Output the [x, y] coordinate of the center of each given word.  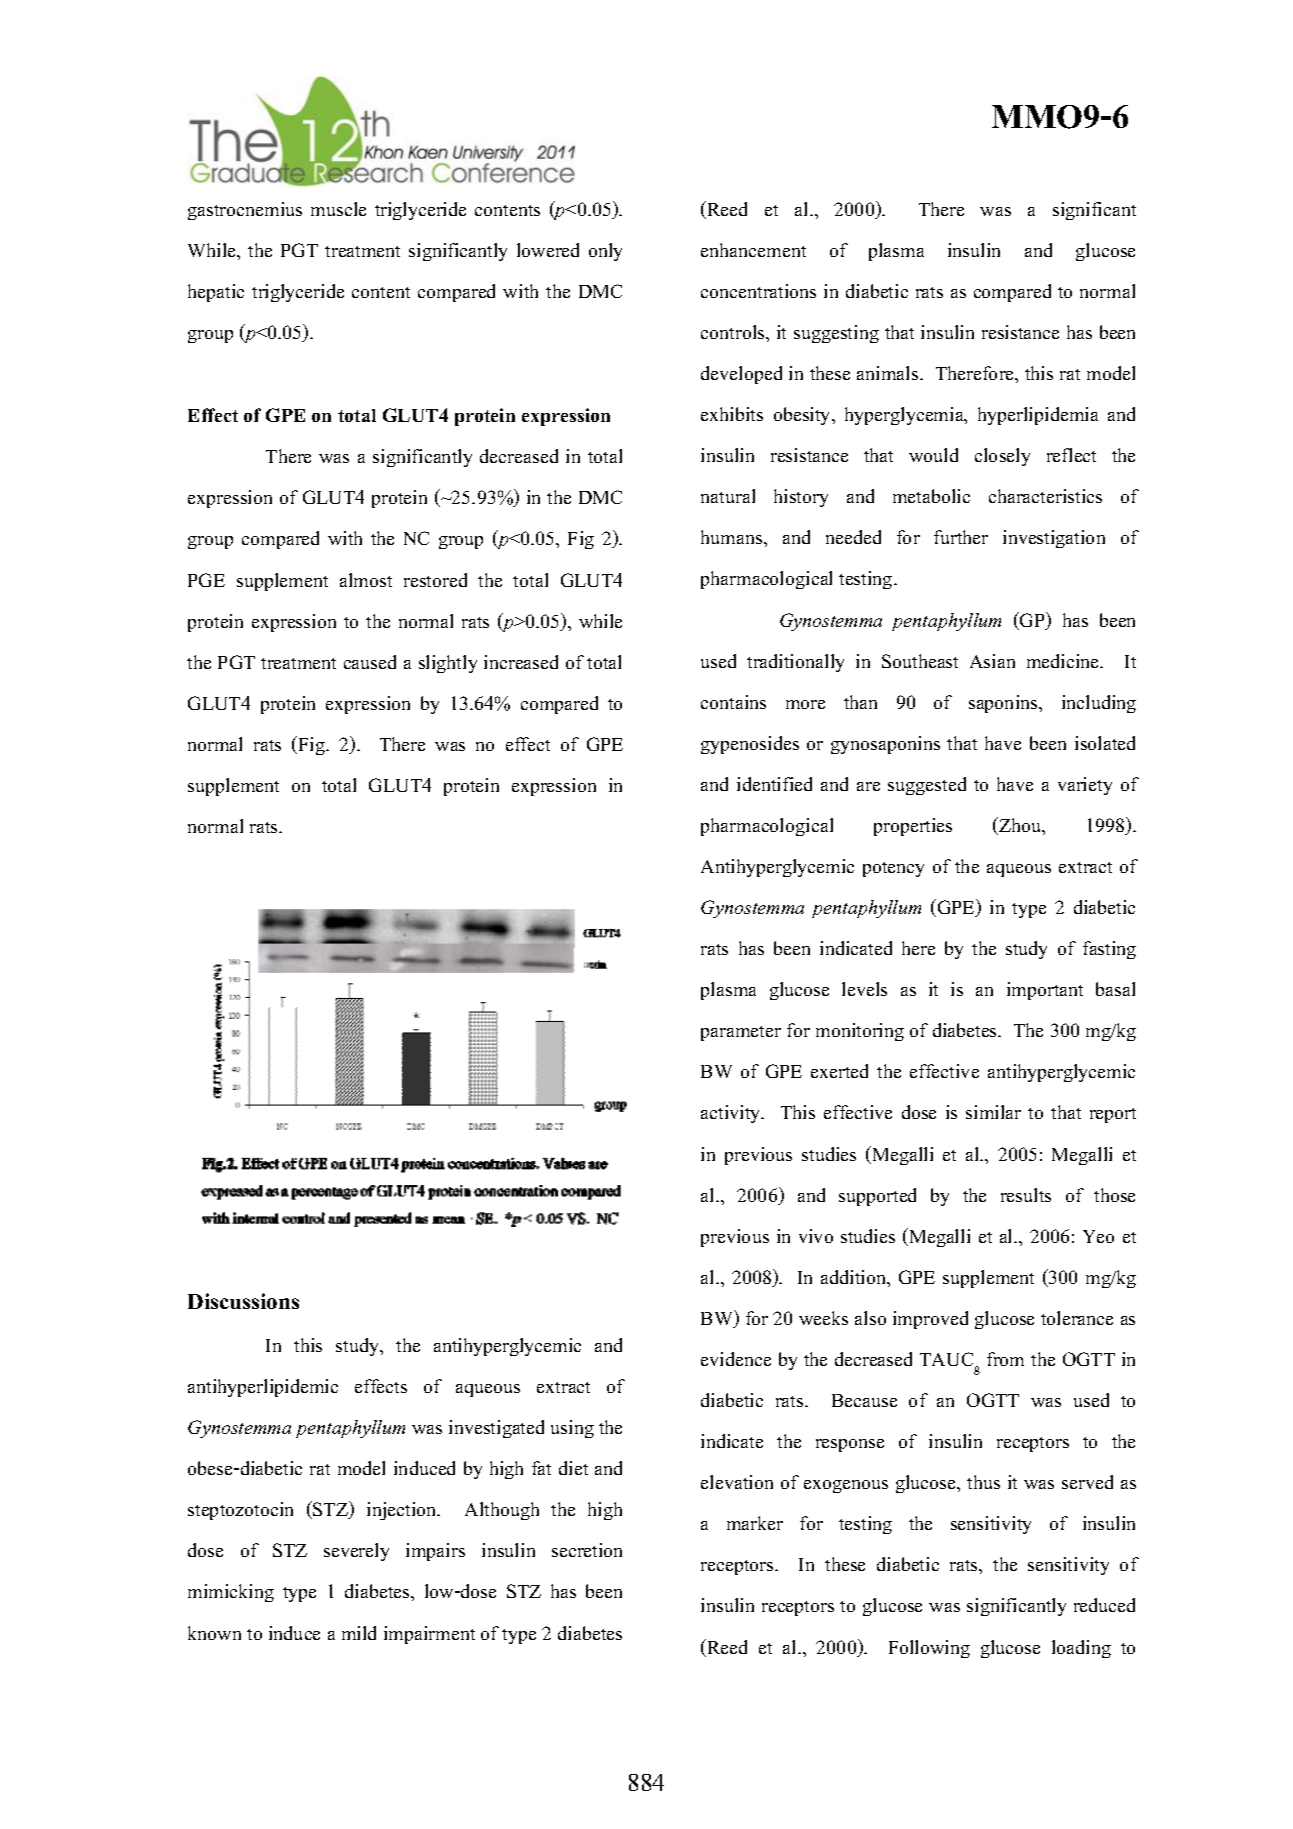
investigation [1054, 539]
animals [889, 373]
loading [1081, 1649]
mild [359, 1633]
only [605, 252]
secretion [587, 1550]
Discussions [243, 1301]
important [1045, 991]
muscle [338, 209]
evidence [736, 1359]
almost [366, 580]
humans [733, 537]
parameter [741, 1033]
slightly [448, 664]
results [1026, 1195]
